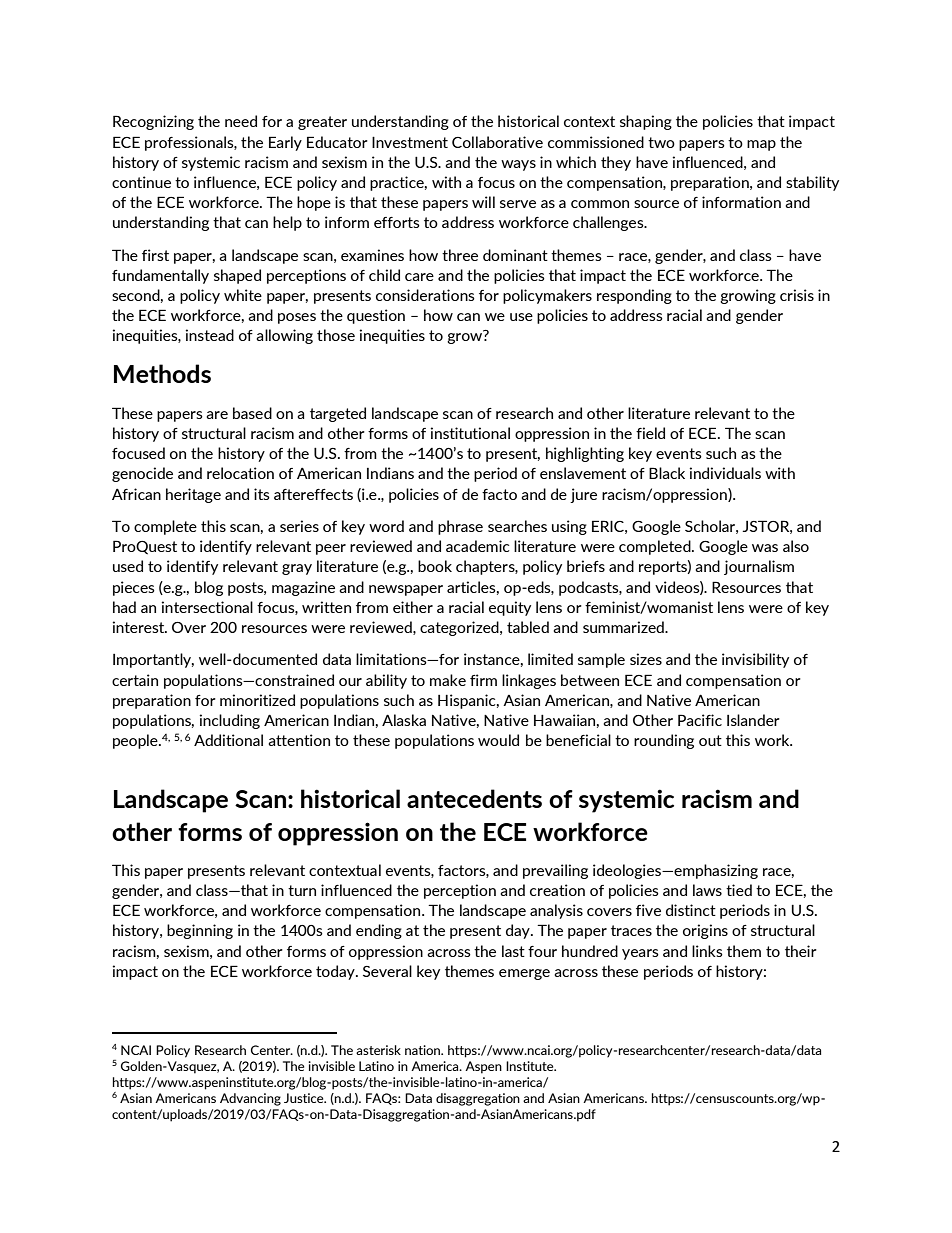 The image size is (952, 1233). I want to click on map, so click(761, 145).
